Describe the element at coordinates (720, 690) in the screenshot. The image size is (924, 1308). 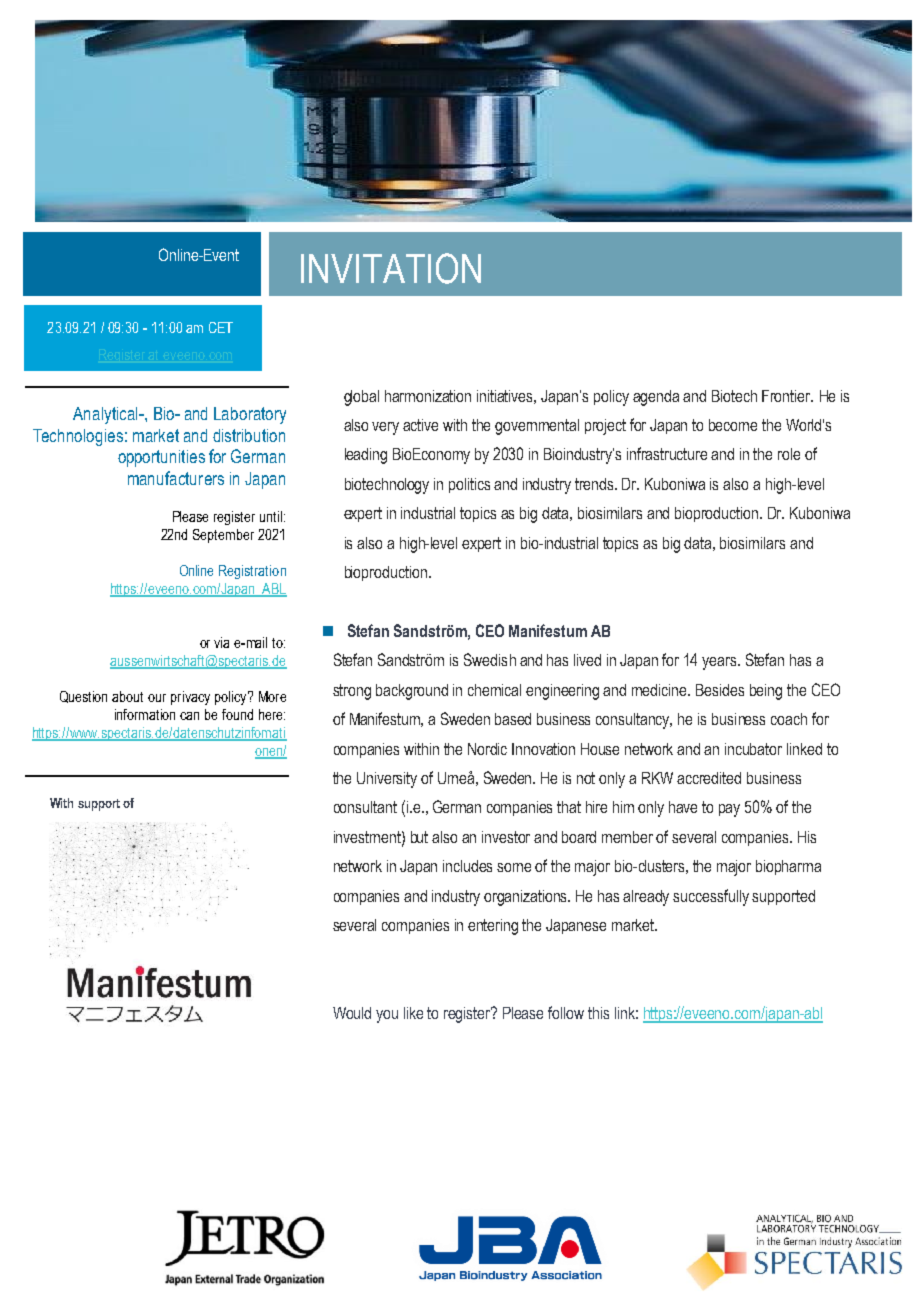
I see `Besides` at that location.
